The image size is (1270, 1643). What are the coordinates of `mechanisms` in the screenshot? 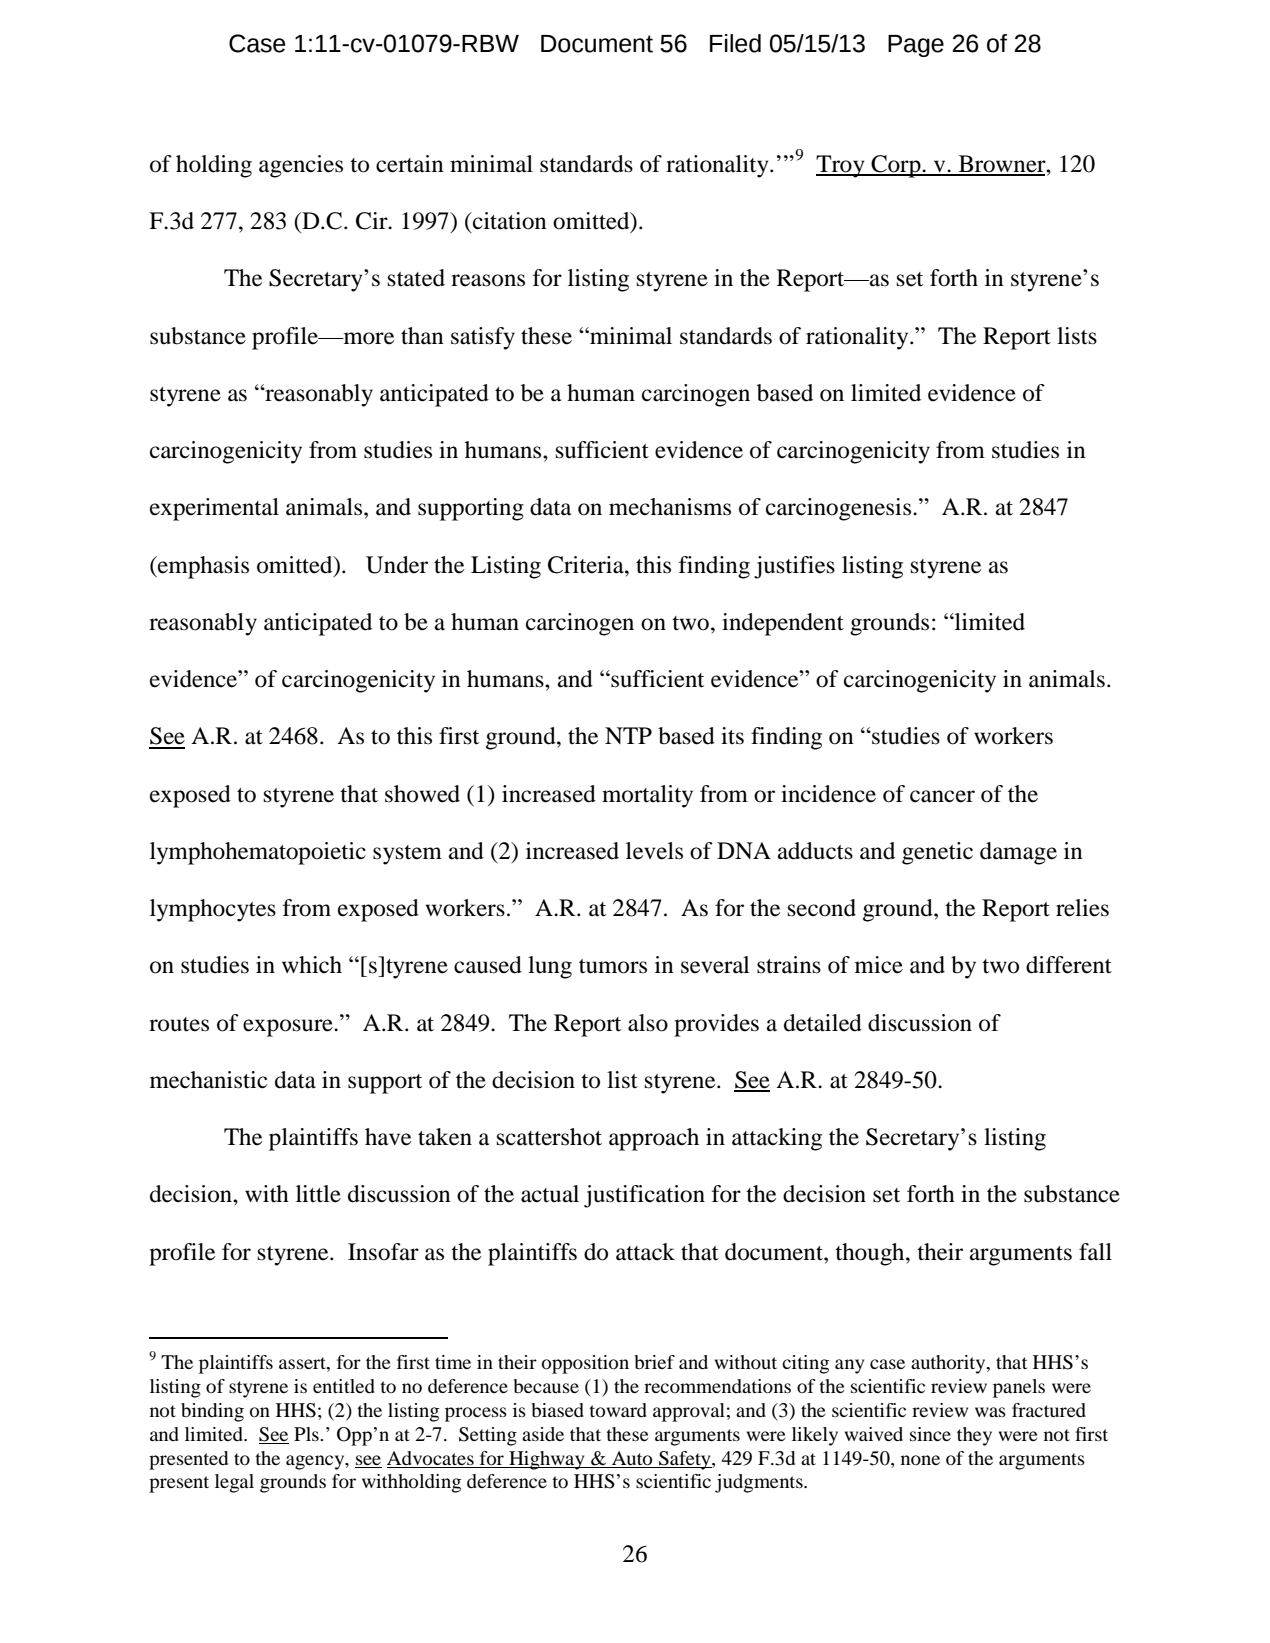 It's located at (670, 507).
